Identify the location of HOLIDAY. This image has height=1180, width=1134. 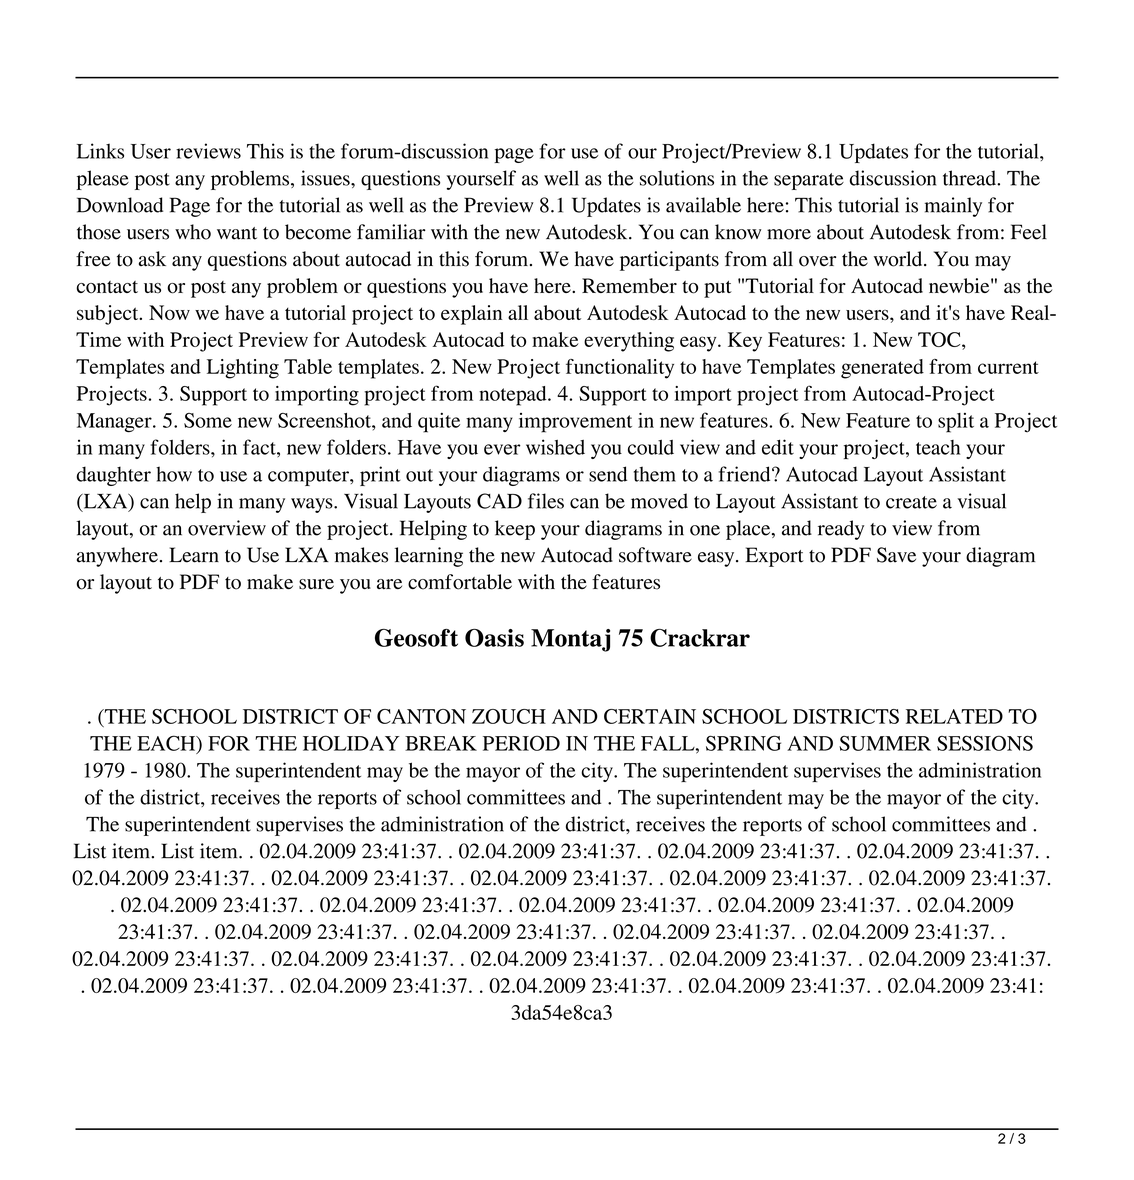
(351, 743).
